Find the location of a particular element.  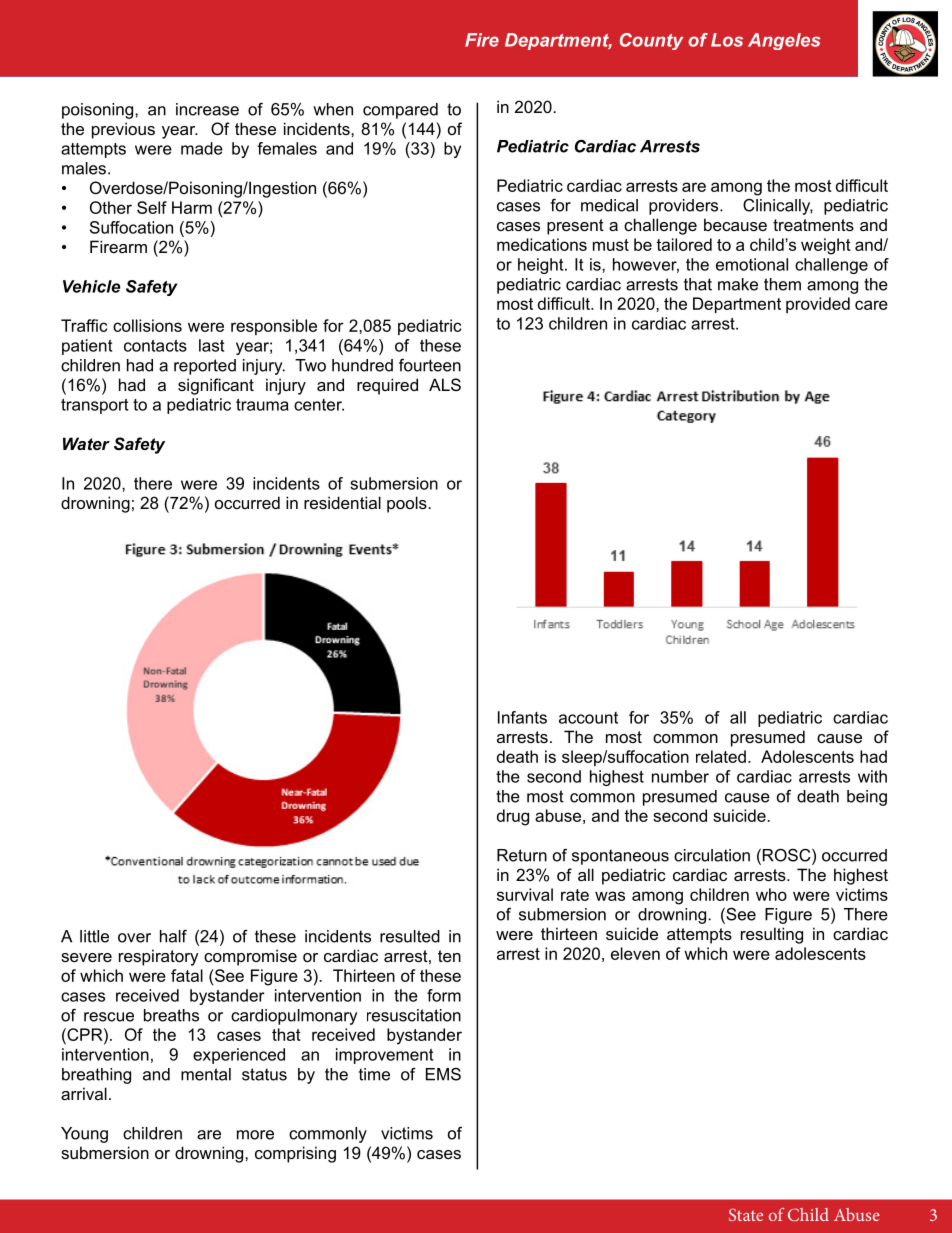

EMS is located at coordinates (443, 1074).
